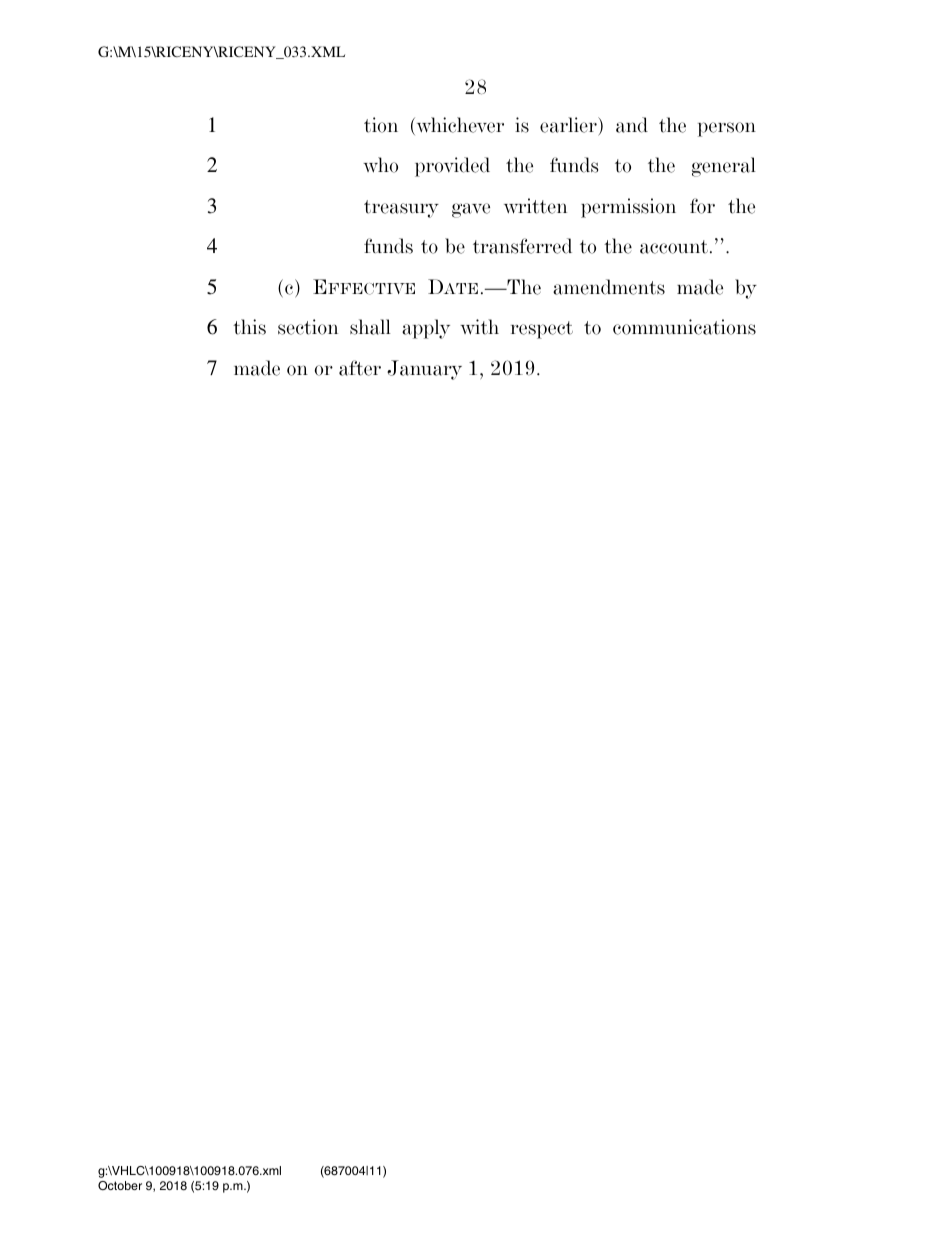  What do you see at coordinates (424, 370) in the page?
I see `January` at bounding box center [424, 370].
